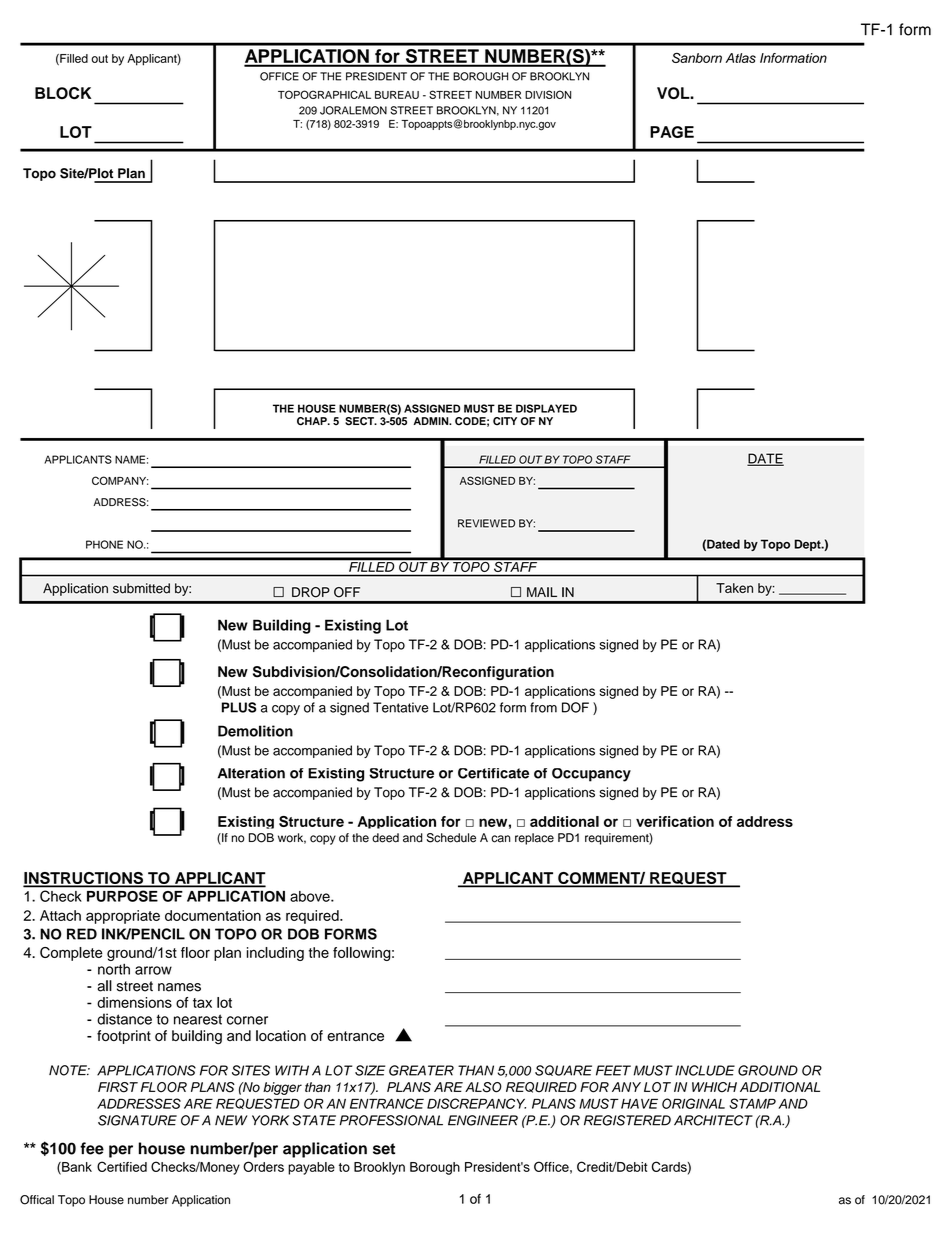 The width and height of the screenshot is (952, 1233). What do you see at coordinates (63, 93) in the screenshot?
I see `BLOCK` at bounding box center [63, 93].
